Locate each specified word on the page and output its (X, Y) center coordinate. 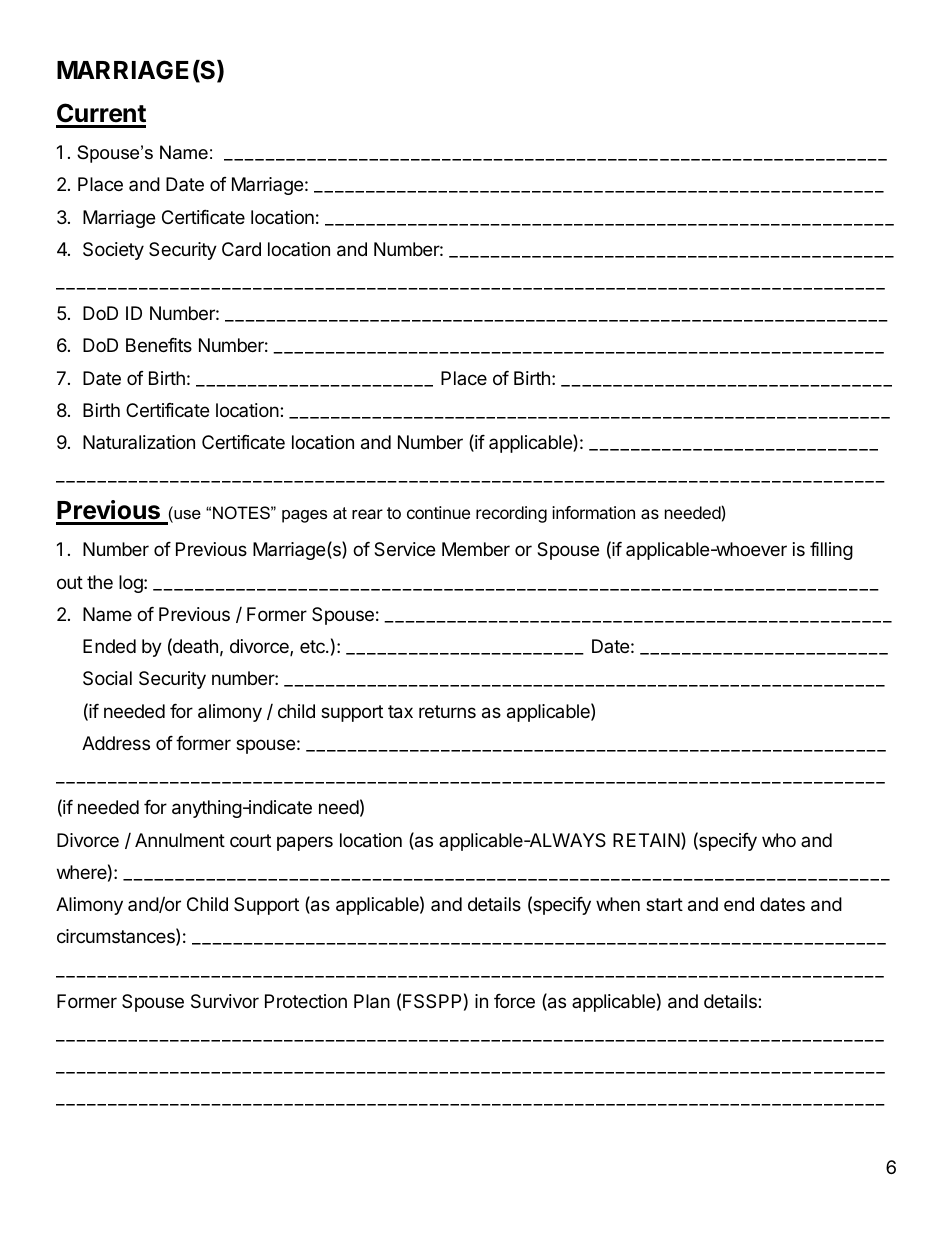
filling (831, 551)
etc (313, 646)
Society (113, 251)
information (593, 512)
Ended (109, 646)
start (664, 905)
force (514, 1001)
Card (241, 249)
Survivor (225, 1001)
